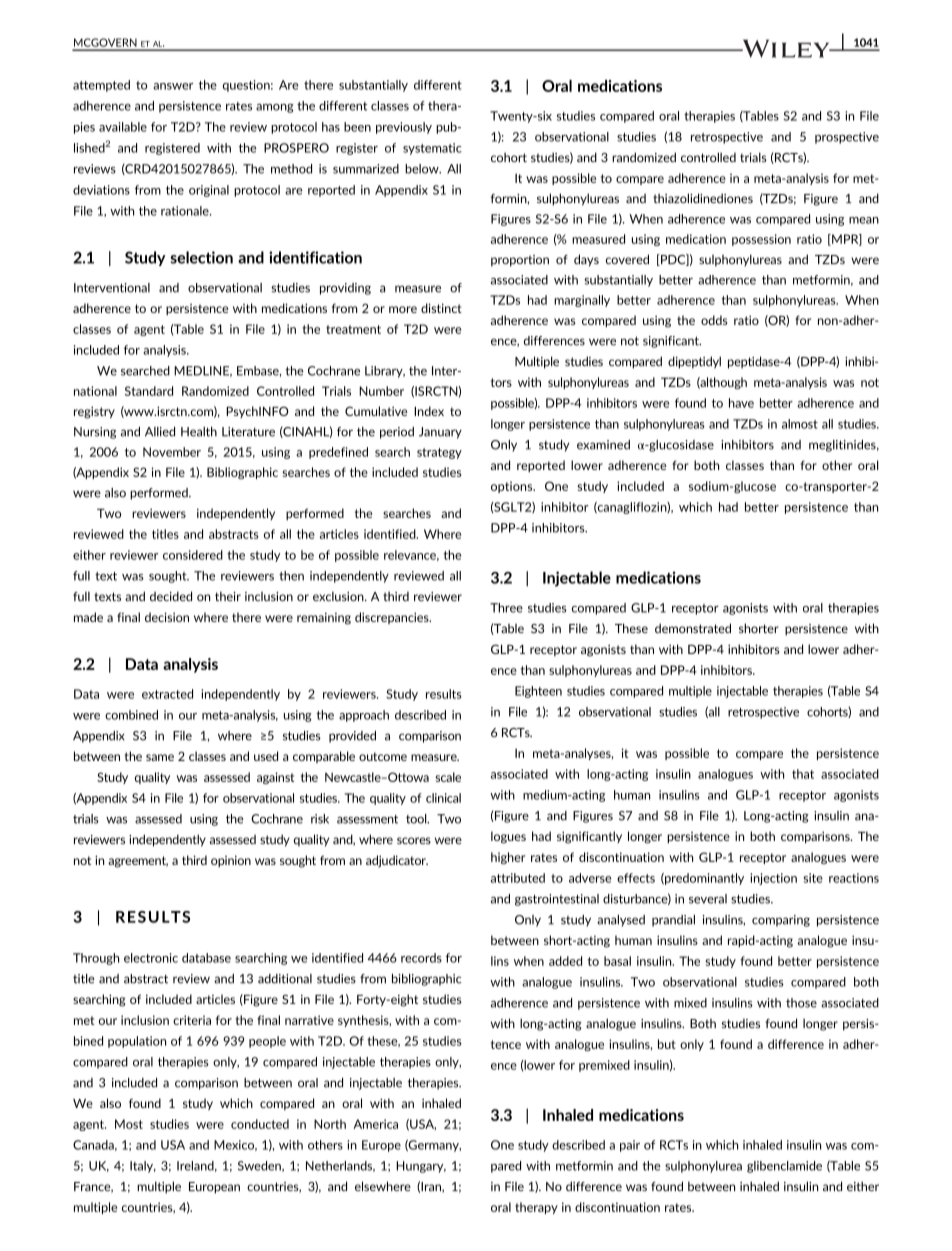 Image resolution: width=952 pixels, height=1251 pixels. Describe the element at coordinates (173, 86) in the image. I see `answer` at that location.
